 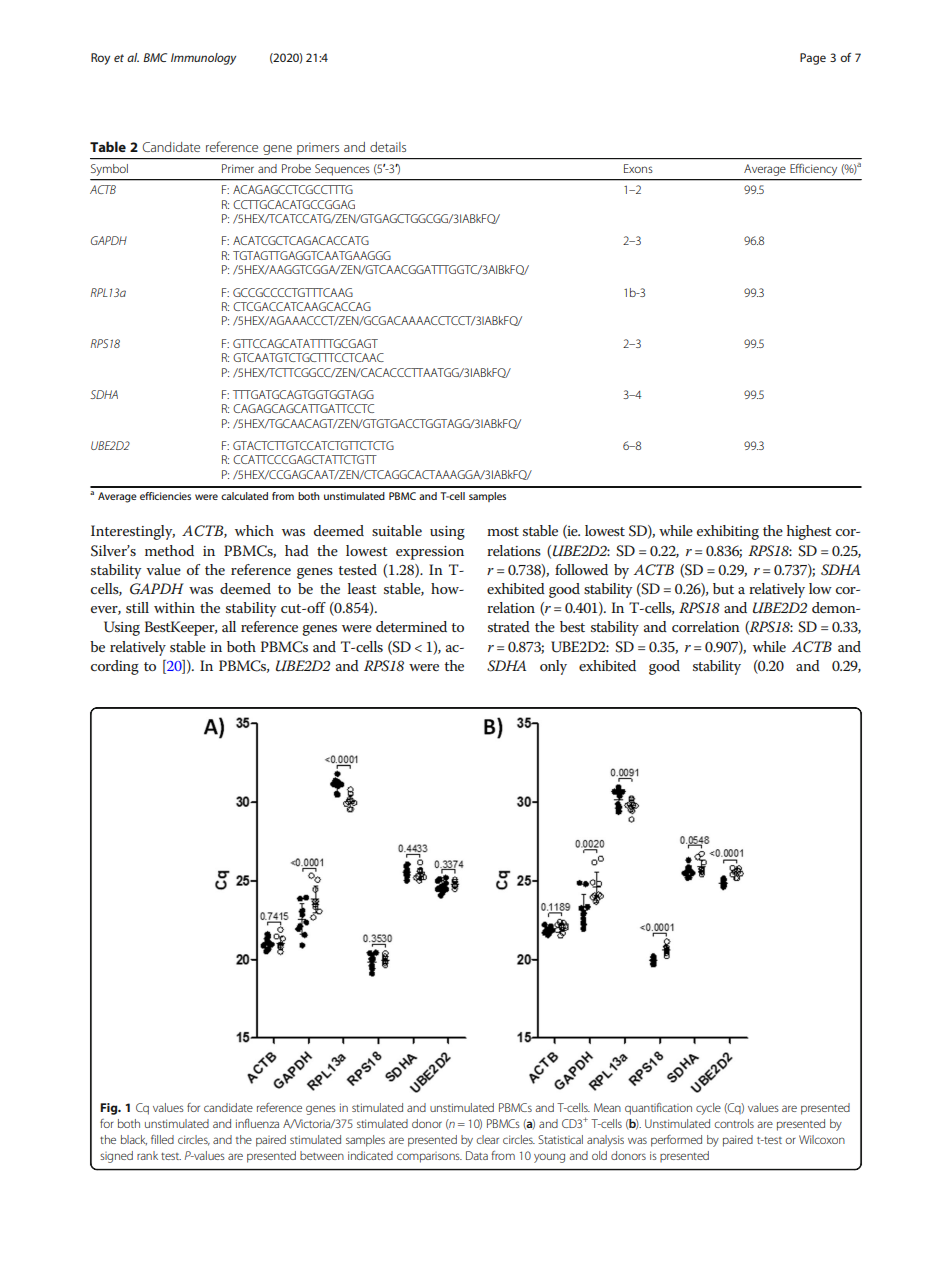 What do you see at coordinates (229, 626) in the page?
I see `all` at bounding box center [229, 626].
